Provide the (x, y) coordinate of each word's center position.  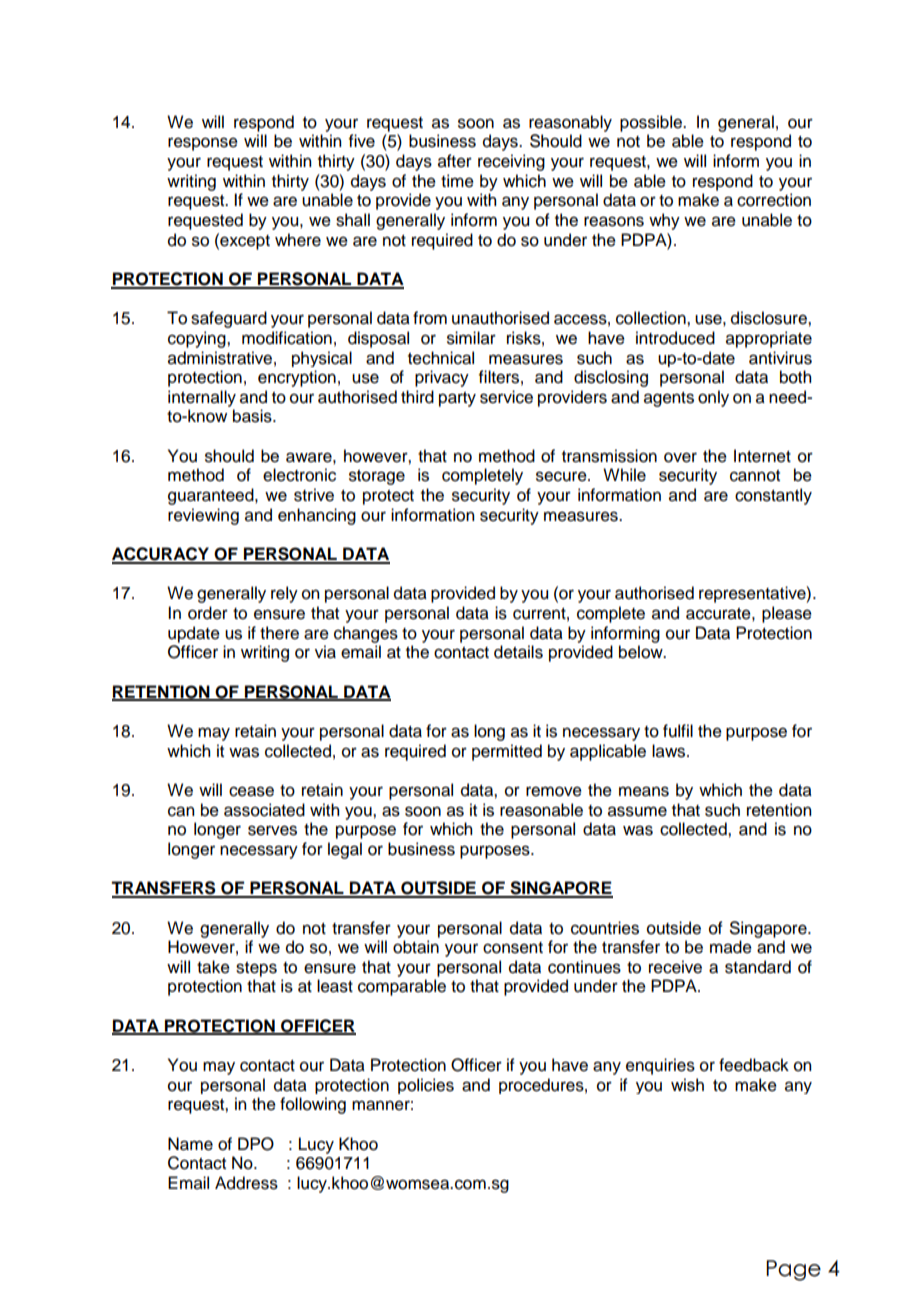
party (457, 399)
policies (426, 1086)
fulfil (678, 731)
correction (774, 200)
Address (246, 1183)
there (279, 633)
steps (256, 969)
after (455, 161)
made (731, 947)
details (518, 652)
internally (202, 398)
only (713, 398)
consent (513, 948)
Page (793, 1270)
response (203, 144)
